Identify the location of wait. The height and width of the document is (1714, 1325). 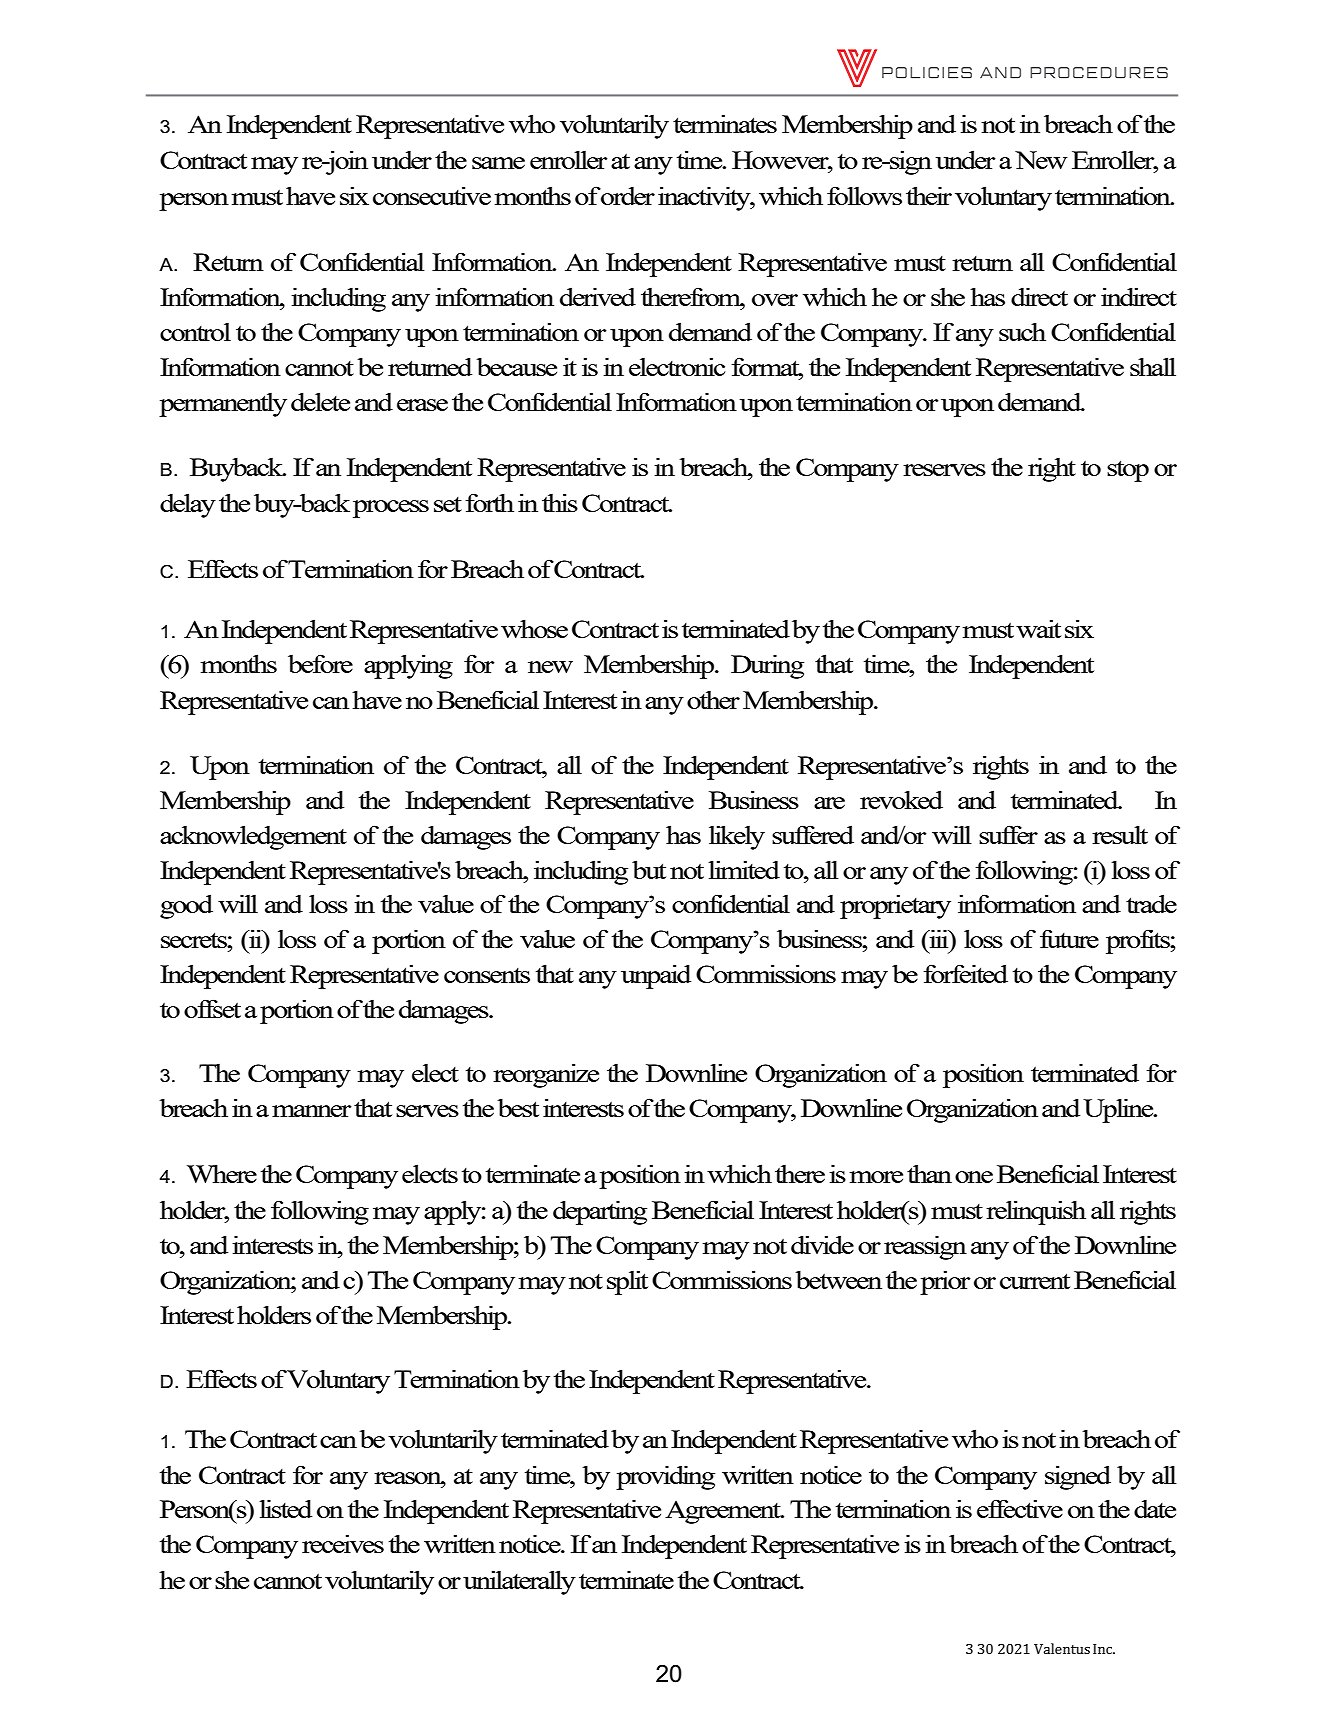
(1038, 628).
